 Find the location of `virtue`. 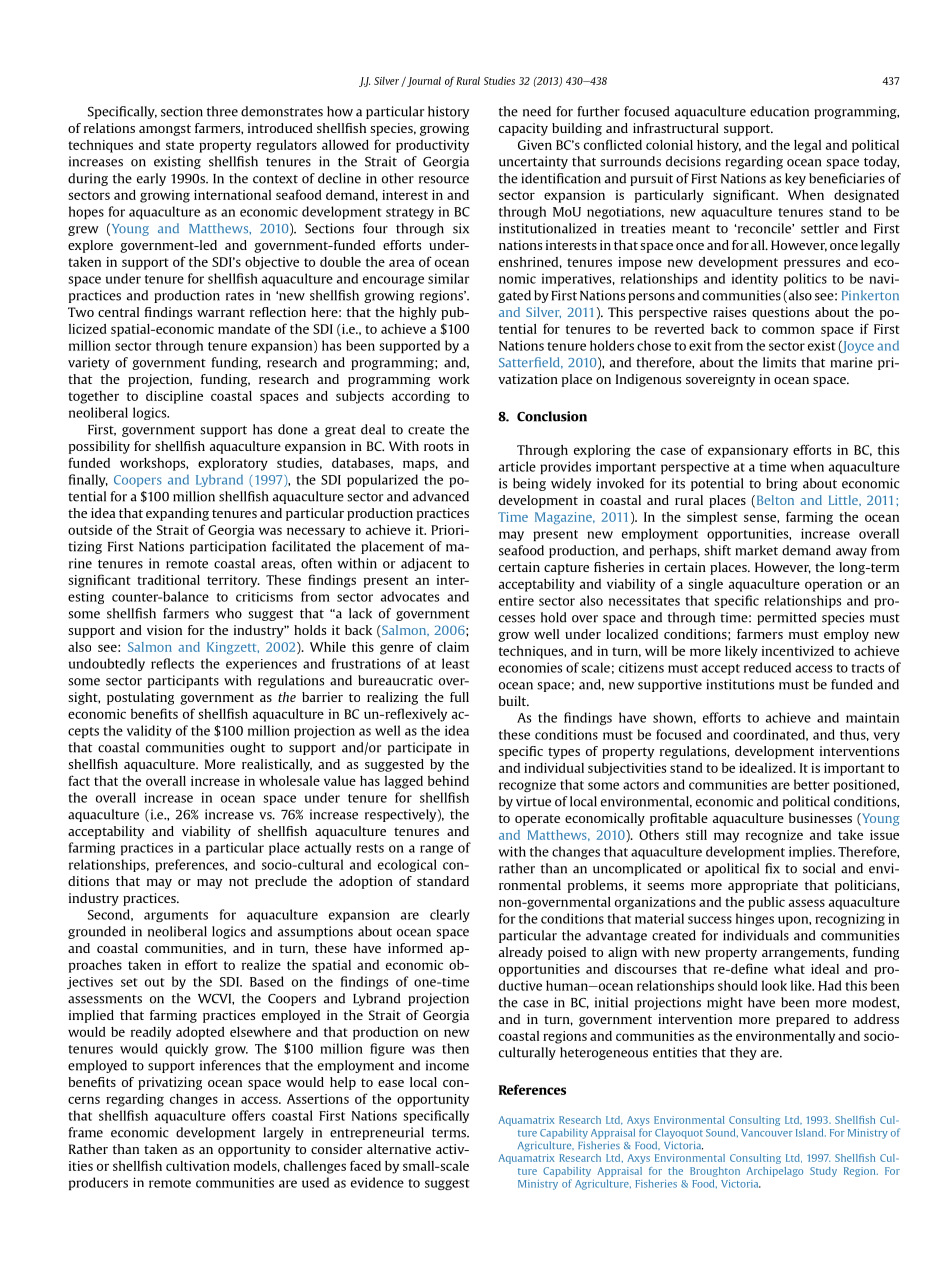

virtue is located at coordinates (533, 801).
